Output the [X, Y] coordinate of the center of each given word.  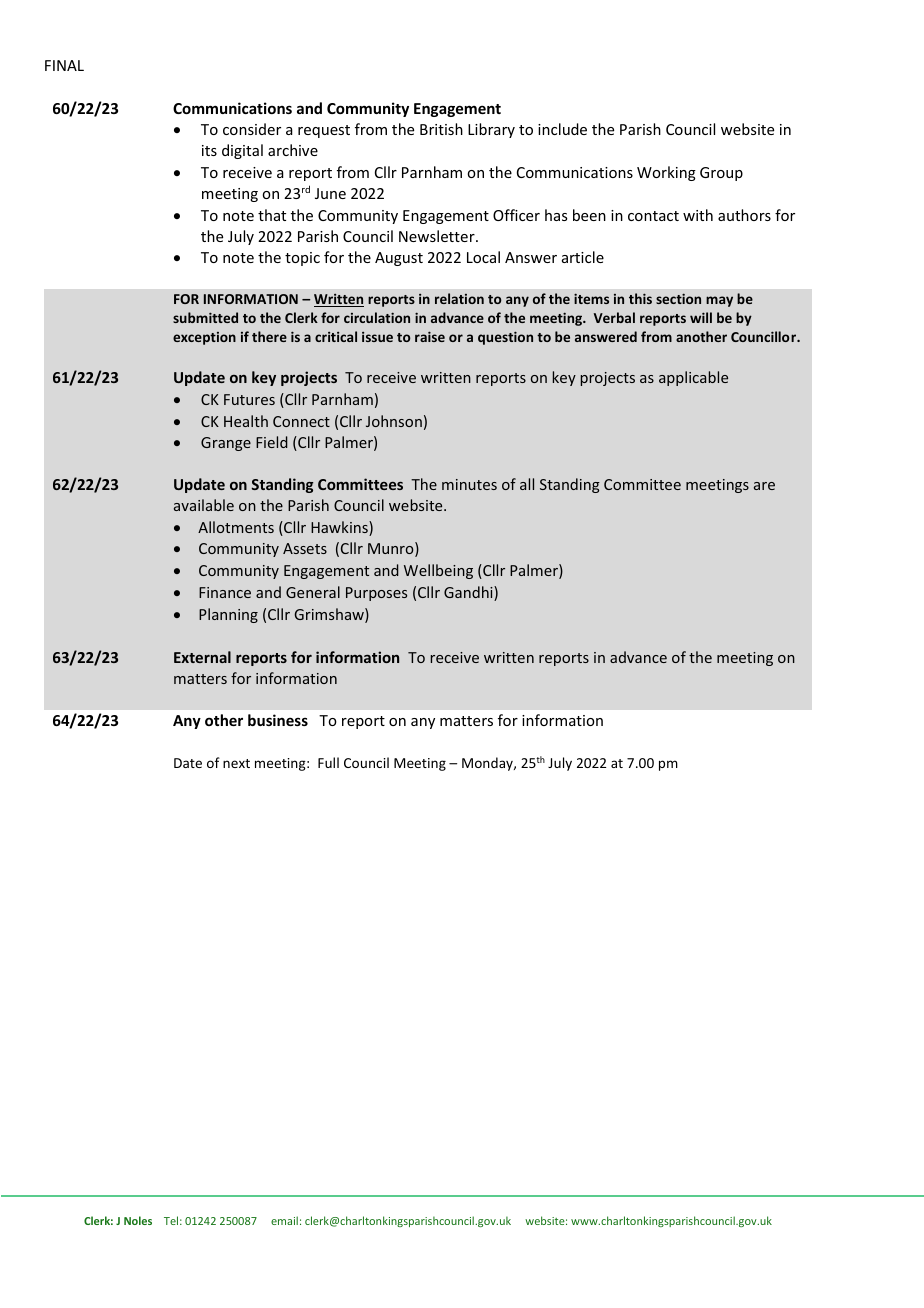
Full [328, 762]
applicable [693, 378]
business [278, 720]
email [284, 1220]
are [764, 486]
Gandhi [469, 593]
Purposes [376, 594]
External [202, 657]
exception [204, 338]
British [441, 129]
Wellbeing [438, 571]
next [236, 763]
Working [666, 173]
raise [430, 336]
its [209, 150]
